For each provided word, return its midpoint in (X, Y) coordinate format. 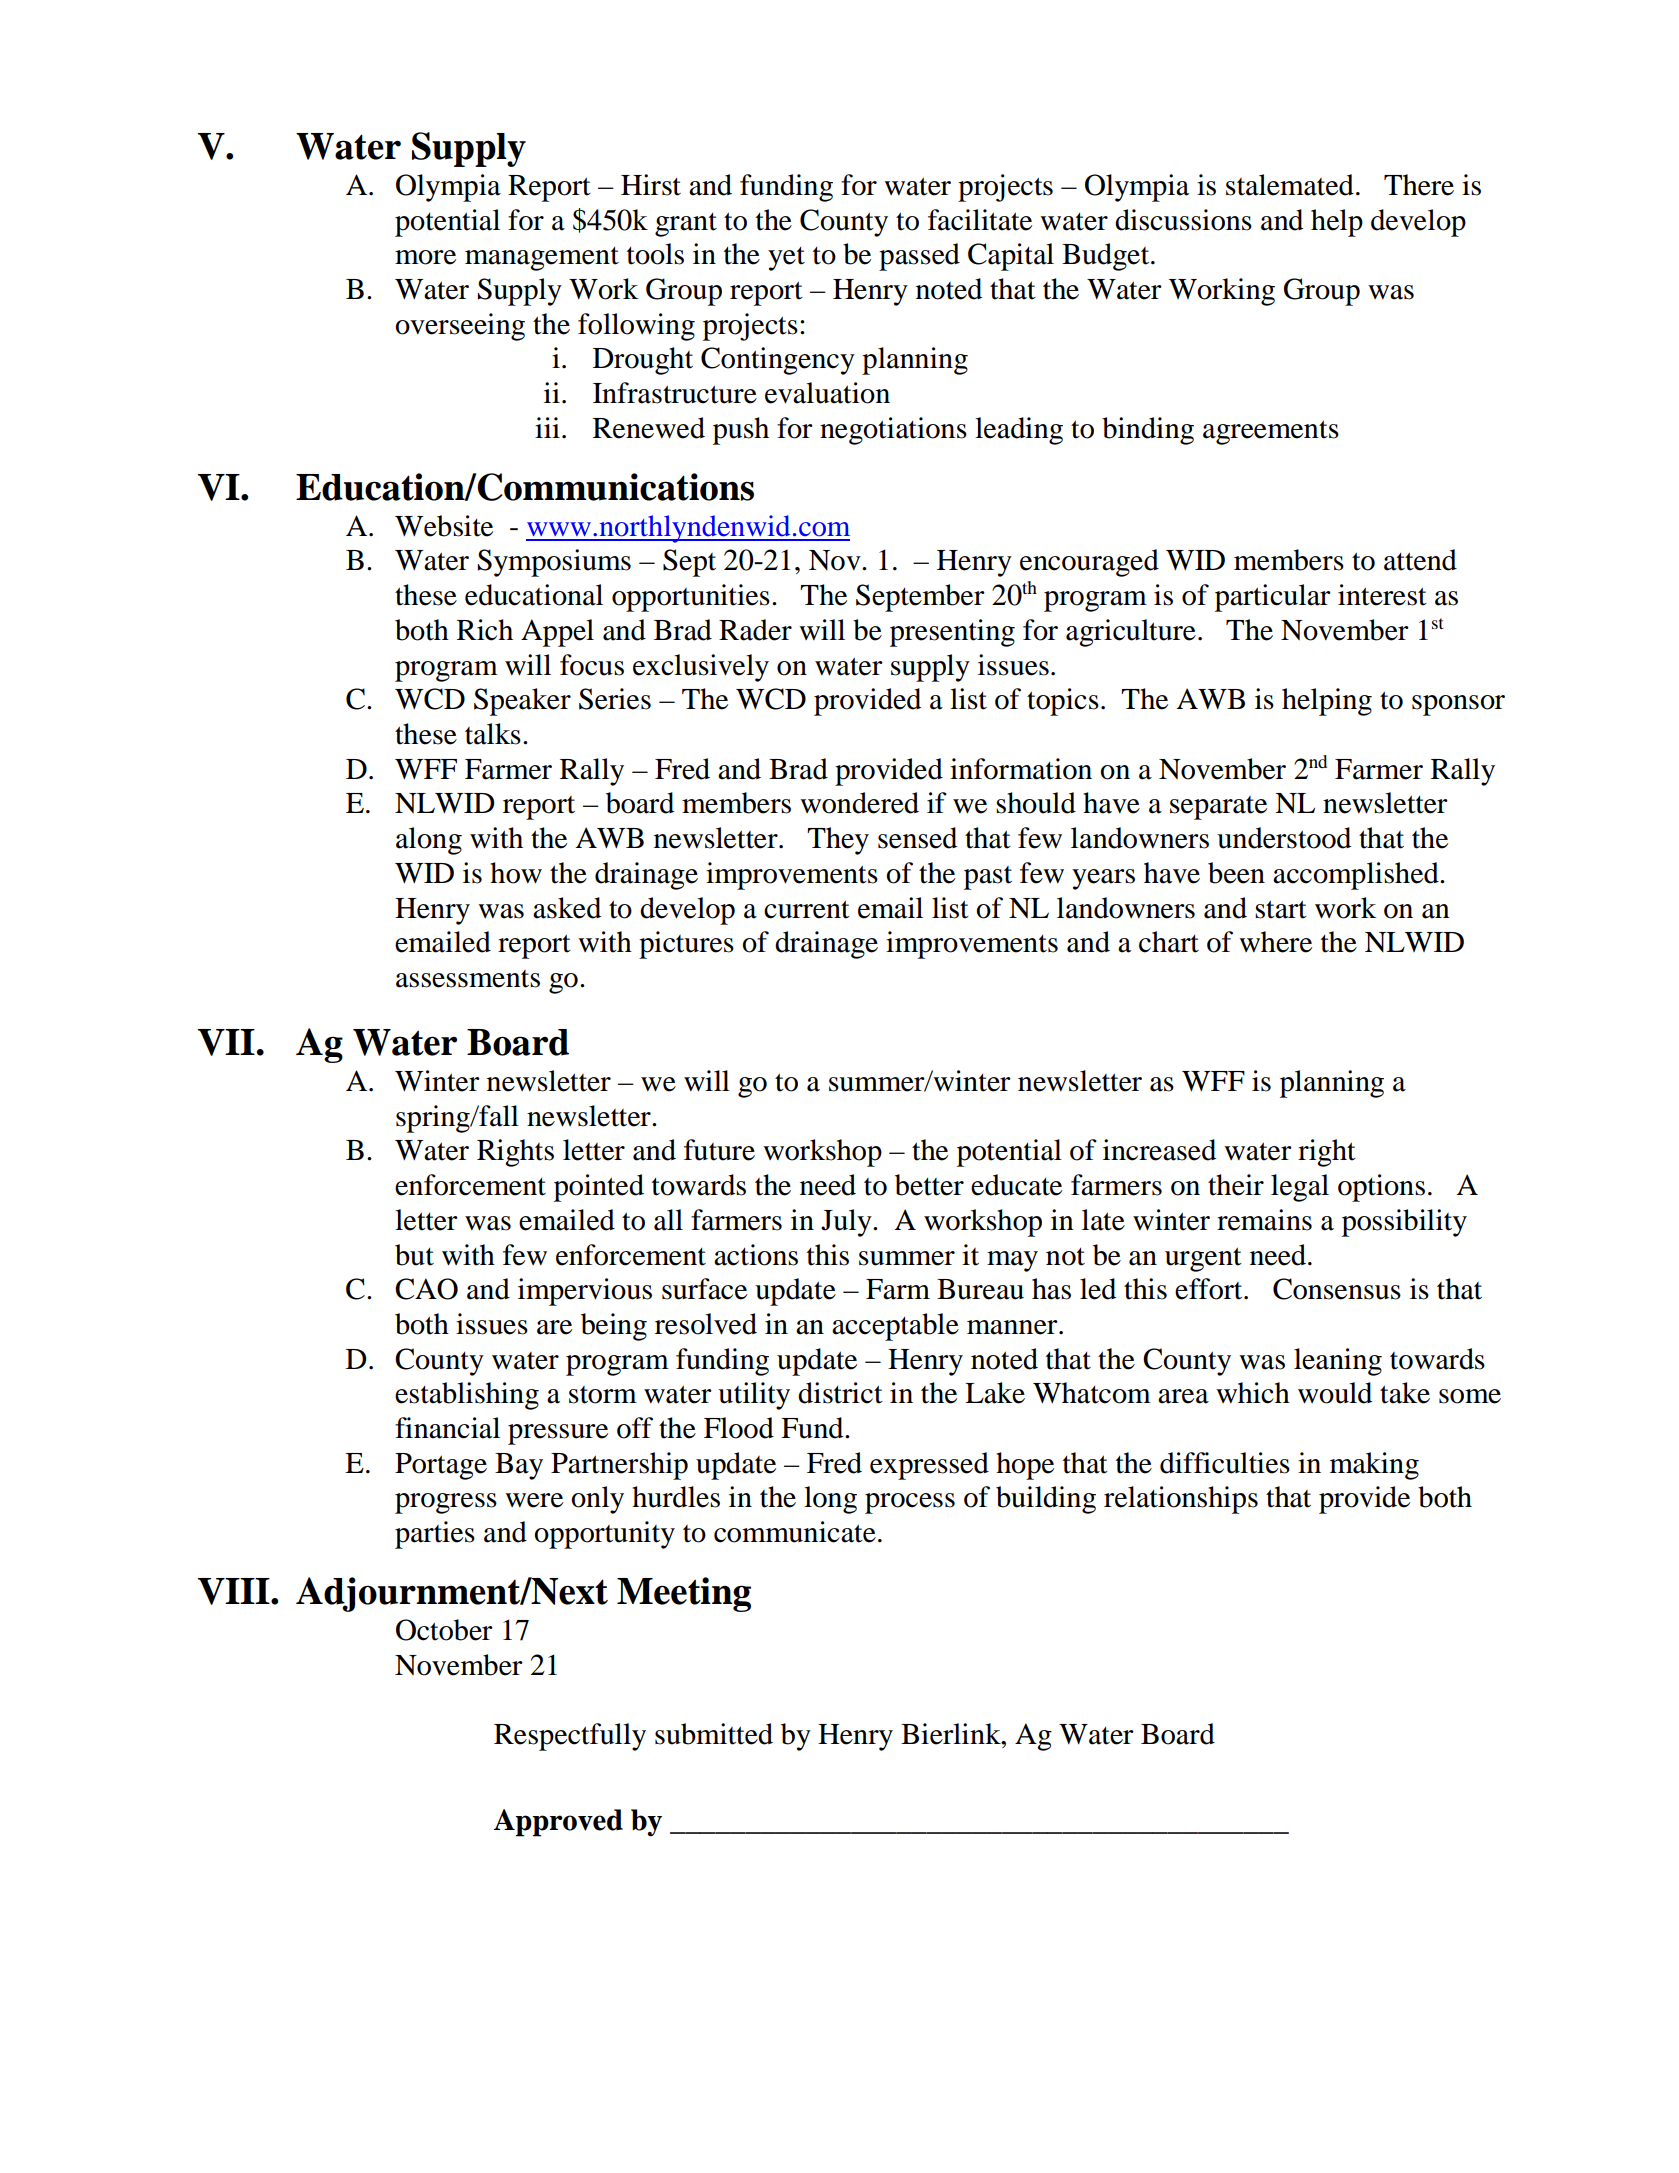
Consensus (1337, 1289)
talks (493, 734)
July (847, 1223)
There (1419, 185)
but (414, 1255)
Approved (558, 1823)
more (425, 257)
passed (919, 257)
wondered (859, 803)
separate (1218, 808)
